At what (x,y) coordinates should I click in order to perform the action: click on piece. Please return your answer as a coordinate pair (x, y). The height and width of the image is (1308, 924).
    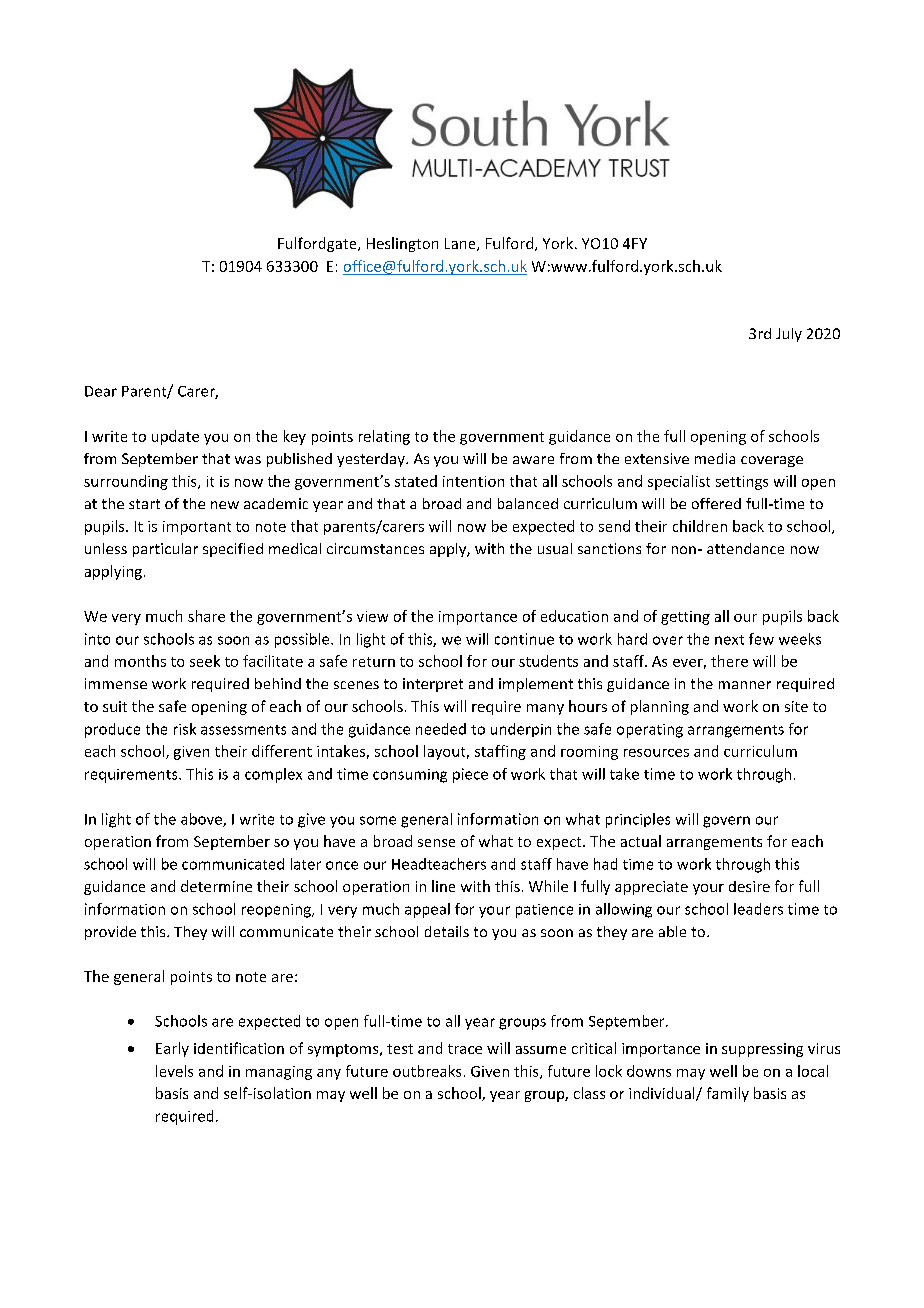
    Looking at the image, I should click on (470, 775).
